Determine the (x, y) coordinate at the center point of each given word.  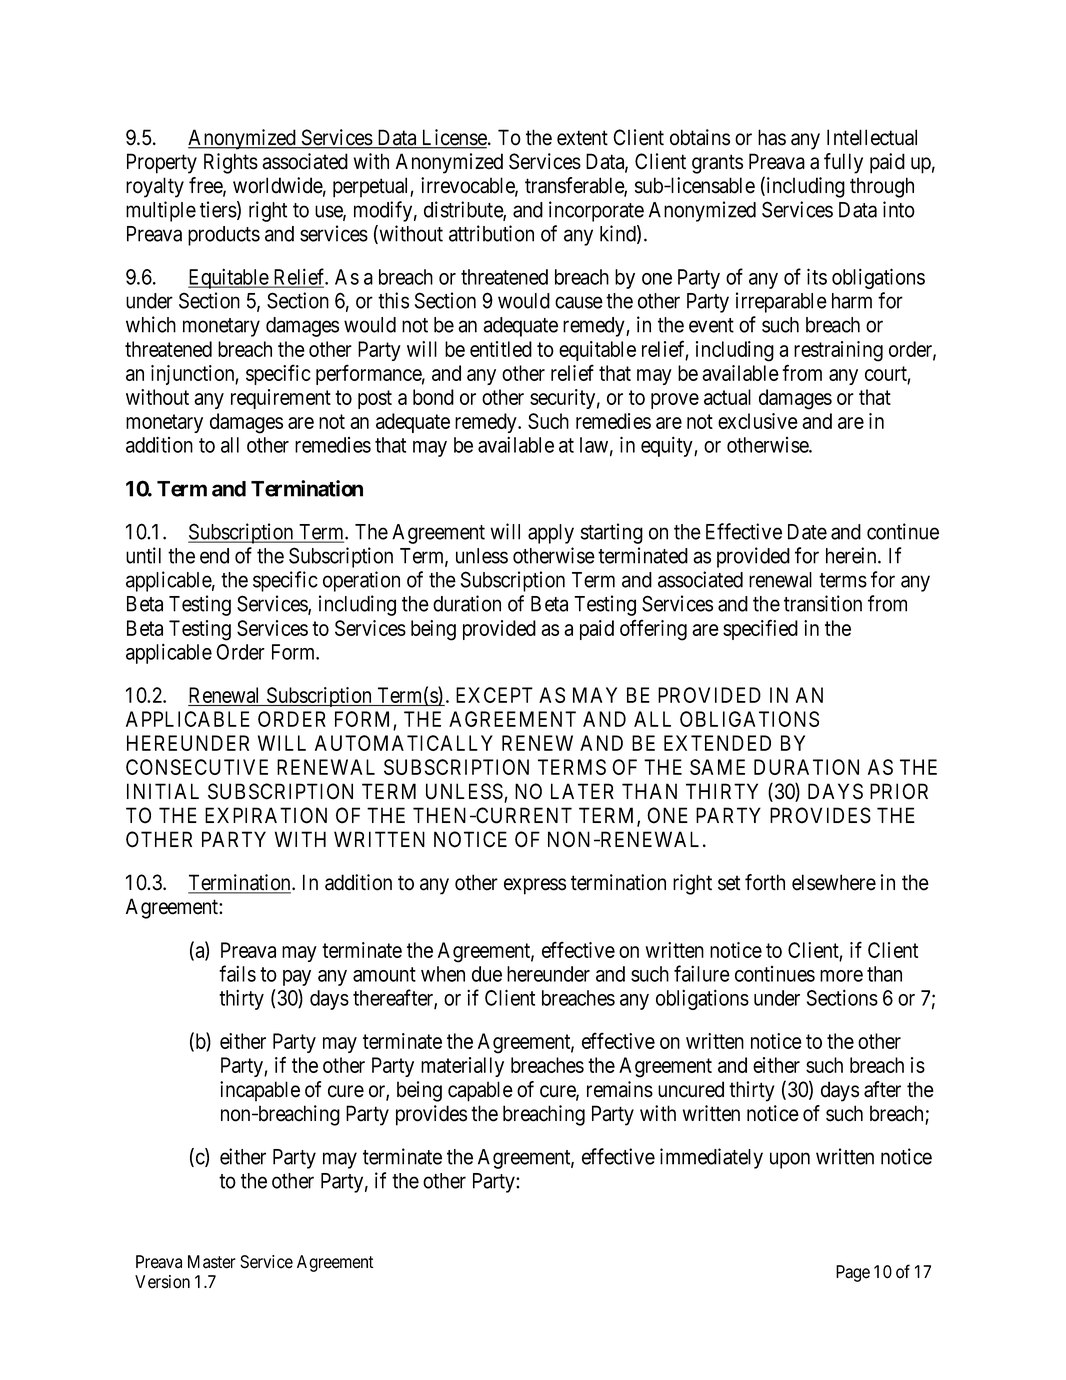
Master (212, 1262)
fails (237, 973)
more (841, 976)
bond (433, 397)
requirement (281, 399)
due (487, 974)
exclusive (758, 421)
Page (853, 1273)
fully (843, 163)
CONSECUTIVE (197, 767)
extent (582, 138)
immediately (711, 1158)
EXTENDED (717, 743)
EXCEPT (494, 695)
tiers (218, 209)
